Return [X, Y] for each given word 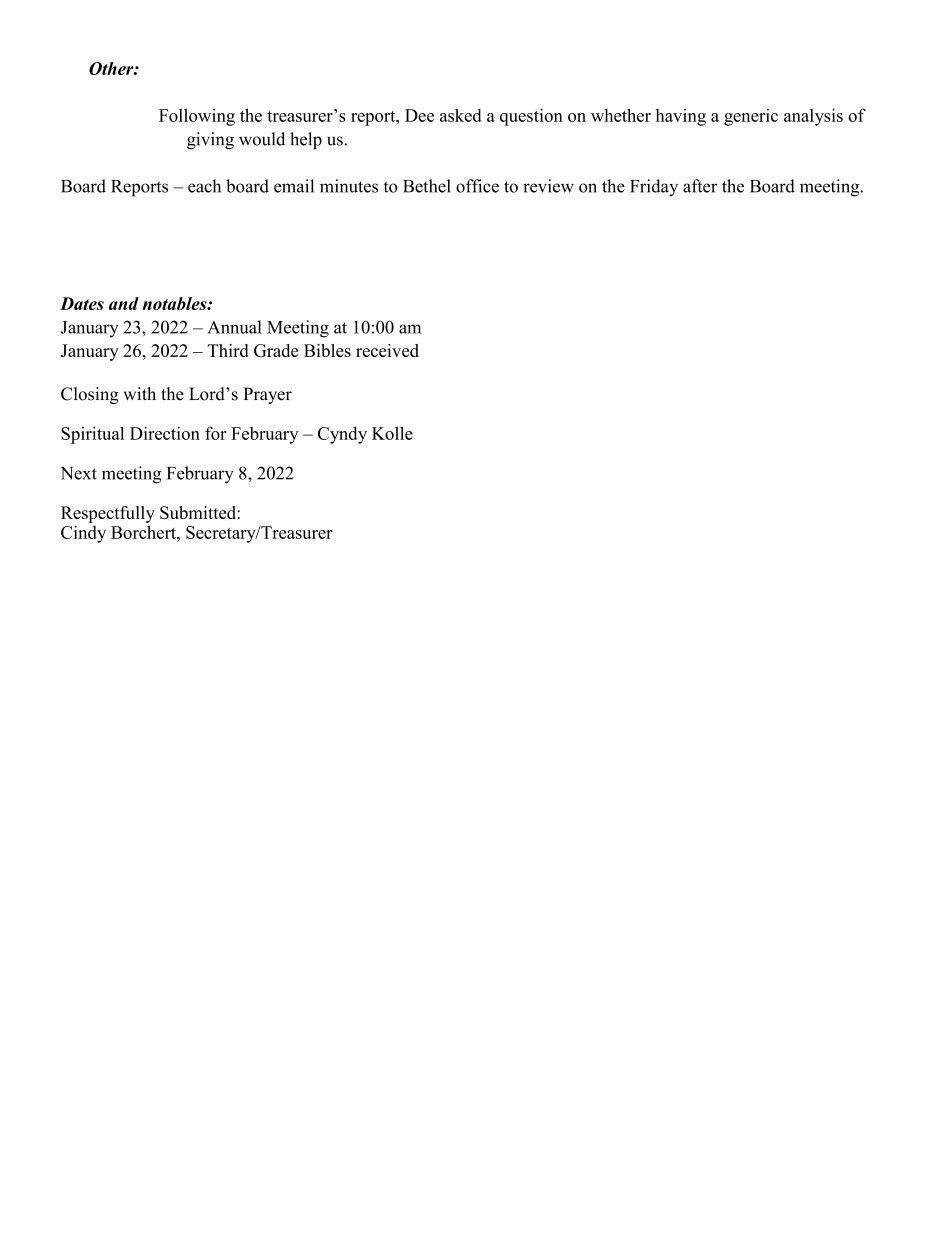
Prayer [267, 395]
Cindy [83, 534]
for [216, 433]
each [204, 186]
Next [78, 473]
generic [751, 117]
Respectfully [108, 514]
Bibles [327, 350]
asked [461, 115]
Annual [234, 327]
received [387, 350]
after [700, 186]
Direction [165, 433]
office [477, 186]
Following [197, 117]
